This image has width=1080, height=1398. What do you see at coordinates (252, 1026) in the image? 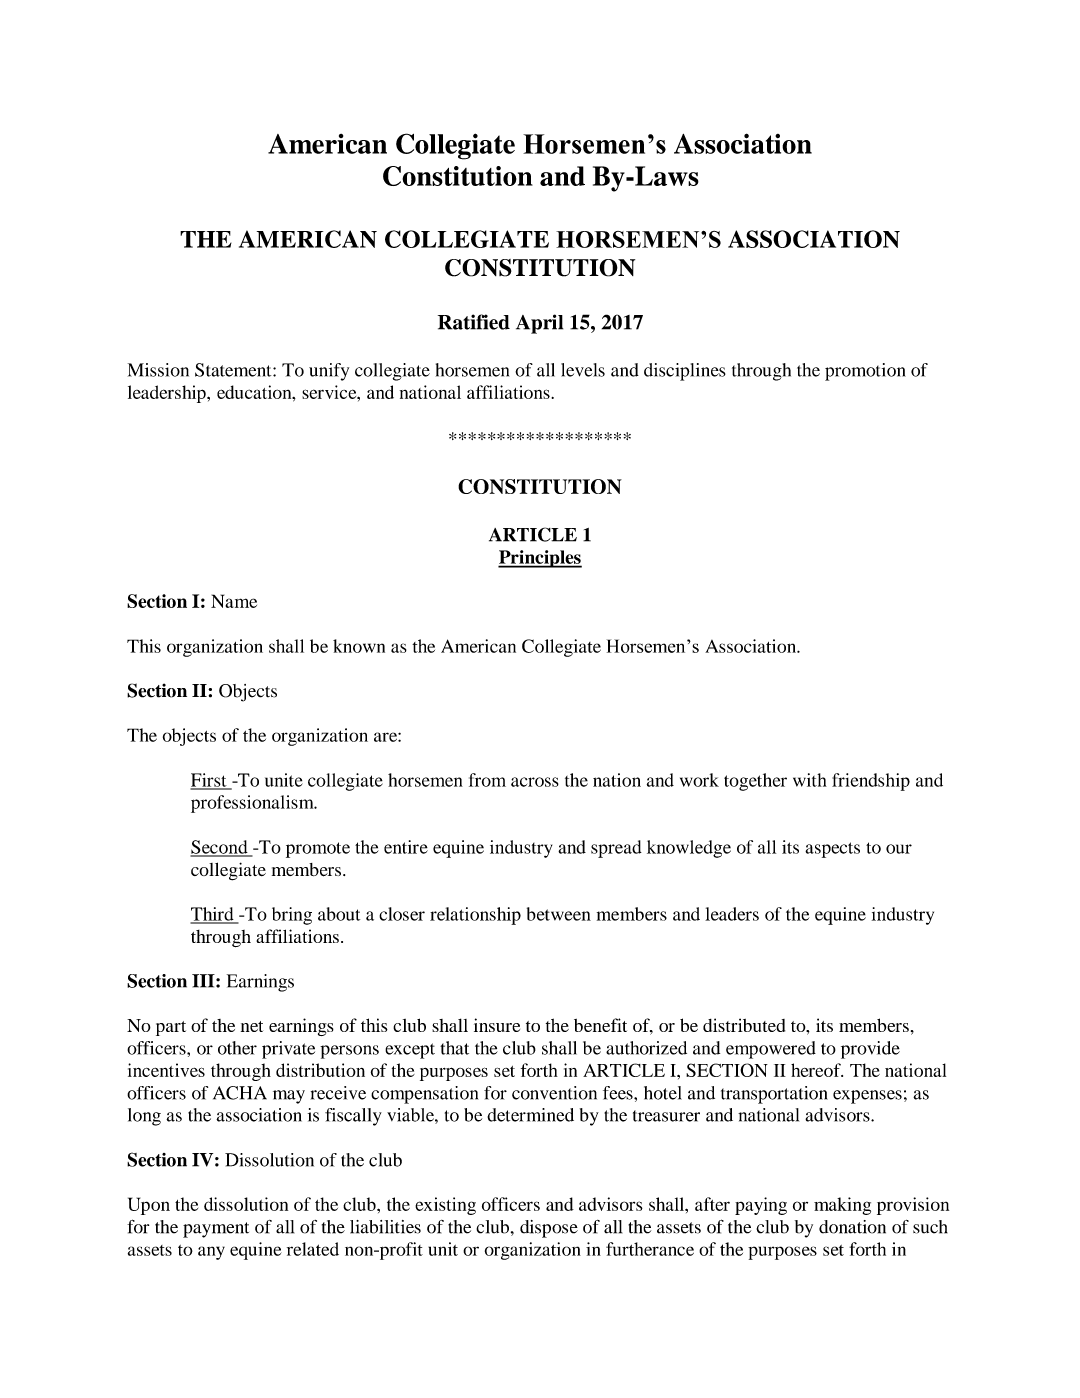
I see `net` at bounding box center [252, 1026].
